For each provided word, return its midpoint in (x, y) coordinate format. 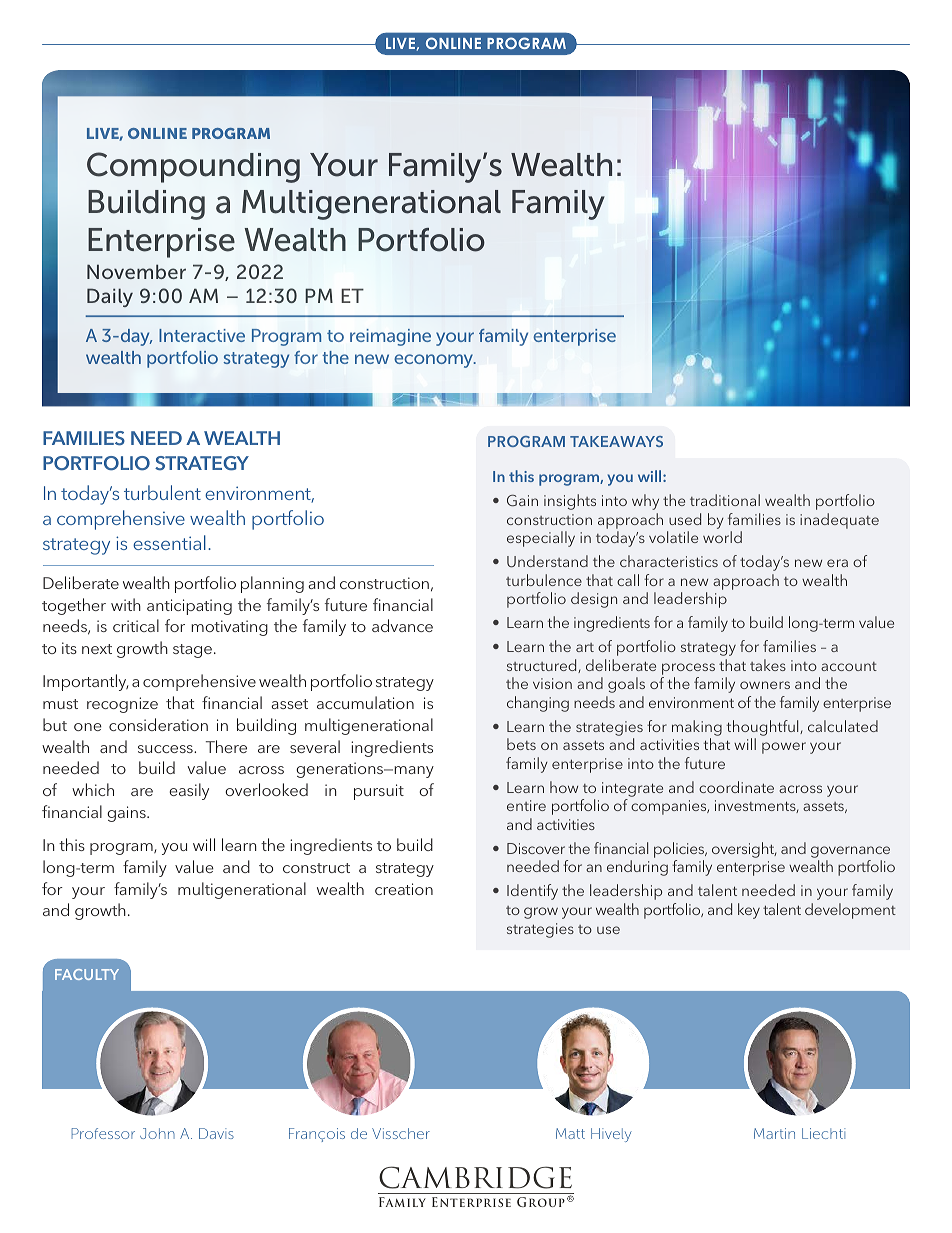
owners (765, 685)
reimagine (390, 337)
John (157, 1133)
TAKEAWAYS (616, 441)
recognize (122, 705)
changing (538, 704)
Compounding (193, 167)
